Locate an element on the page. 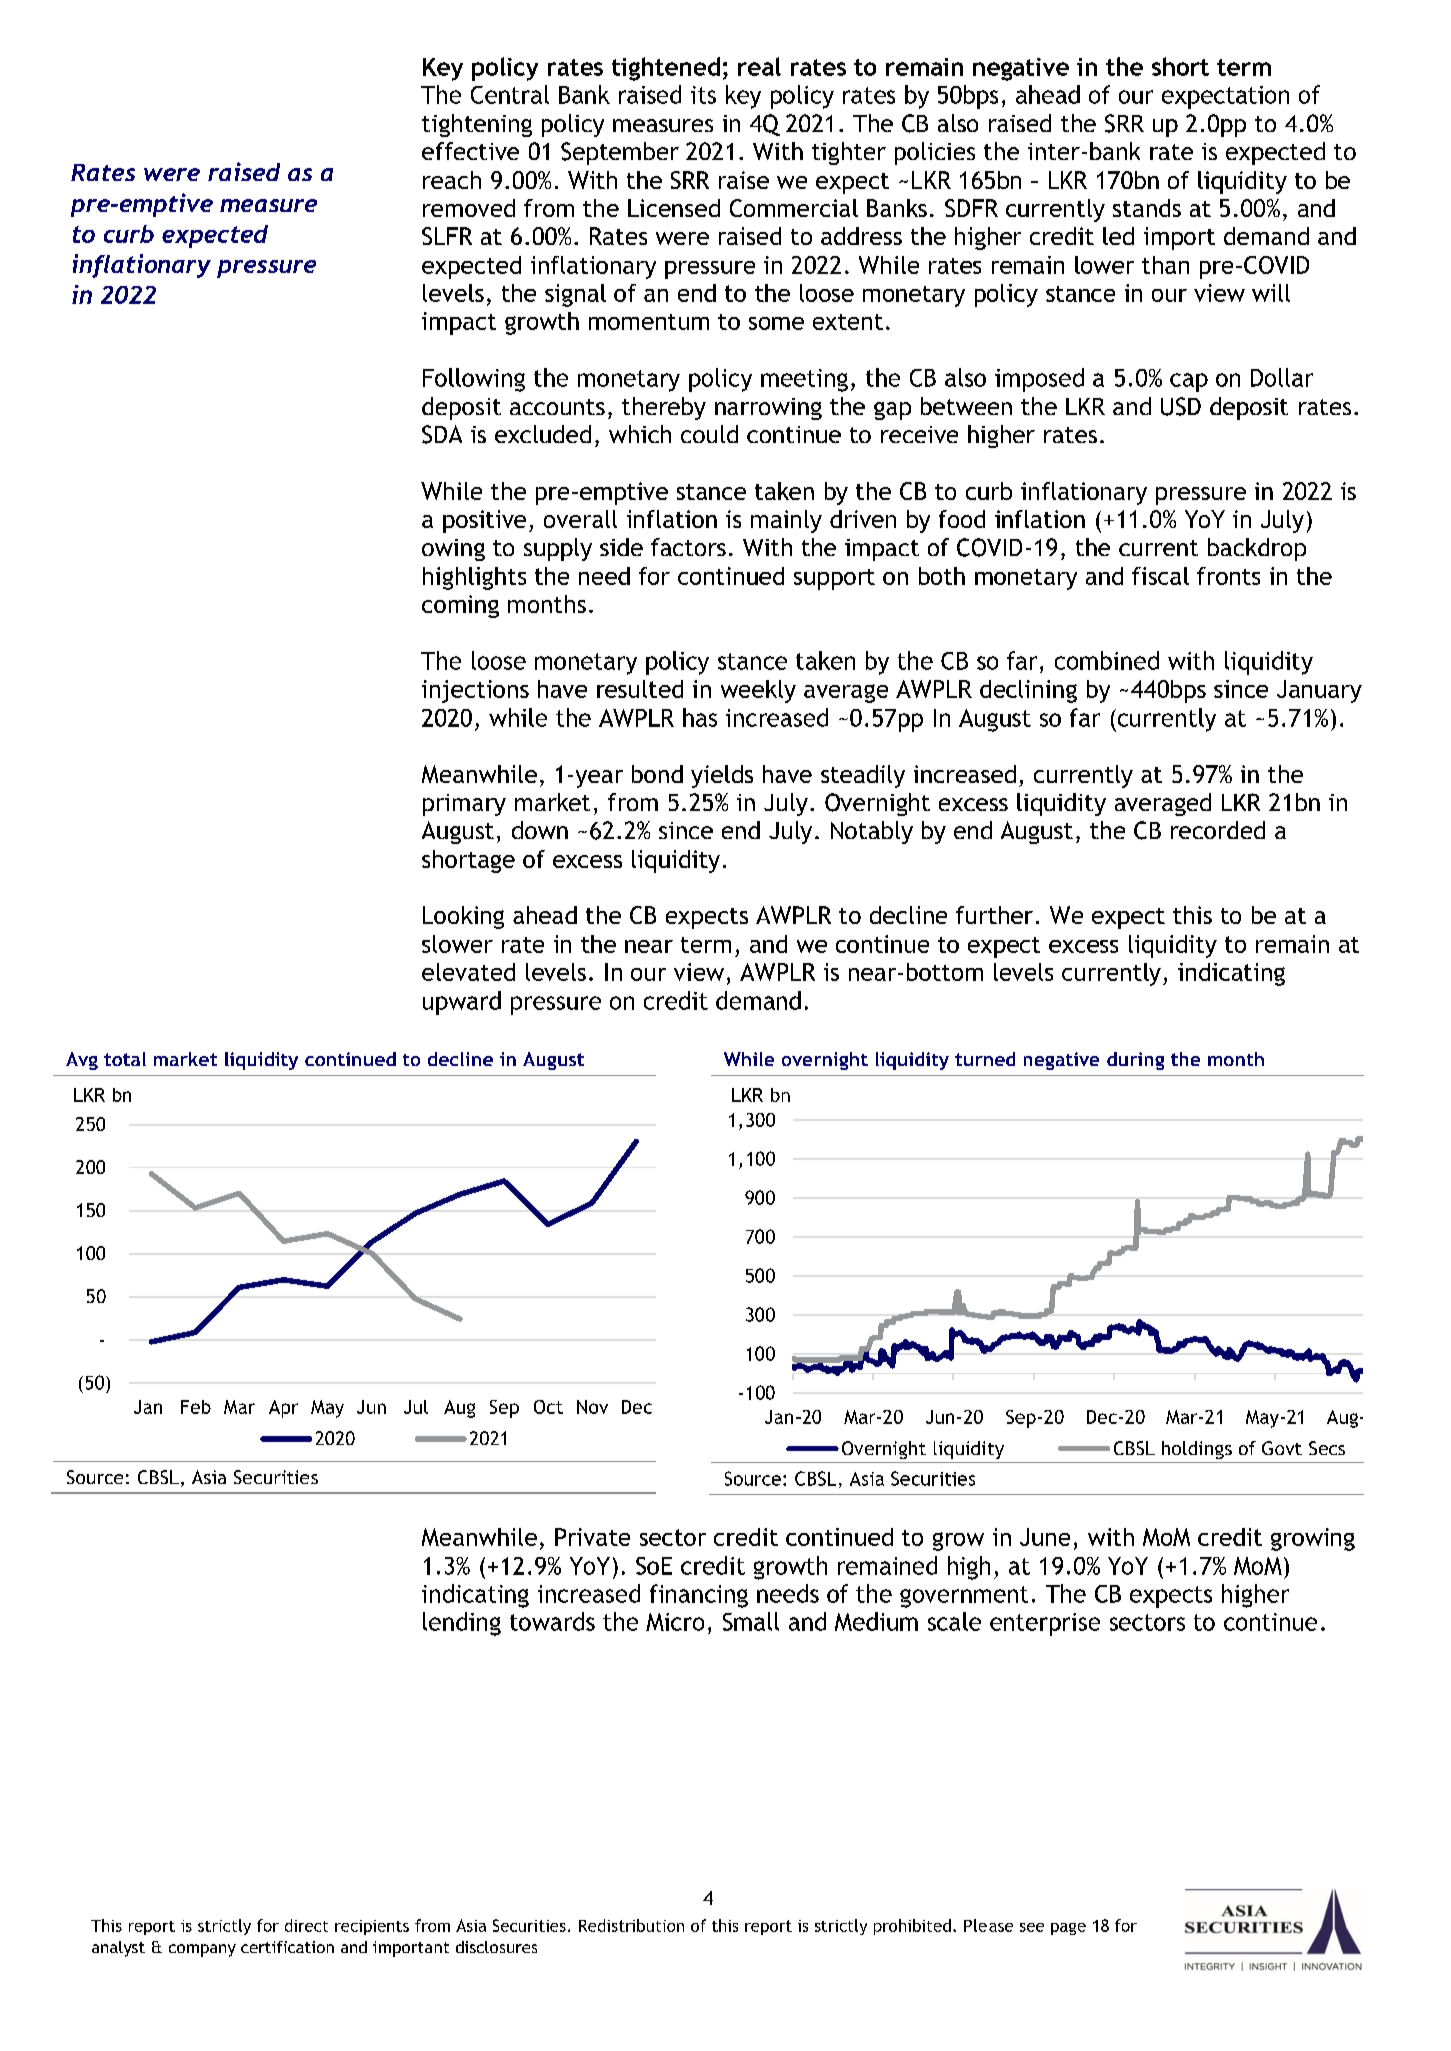 The height and width of the image is (2051, 1451). injections is located at coordinates (475, 691).
